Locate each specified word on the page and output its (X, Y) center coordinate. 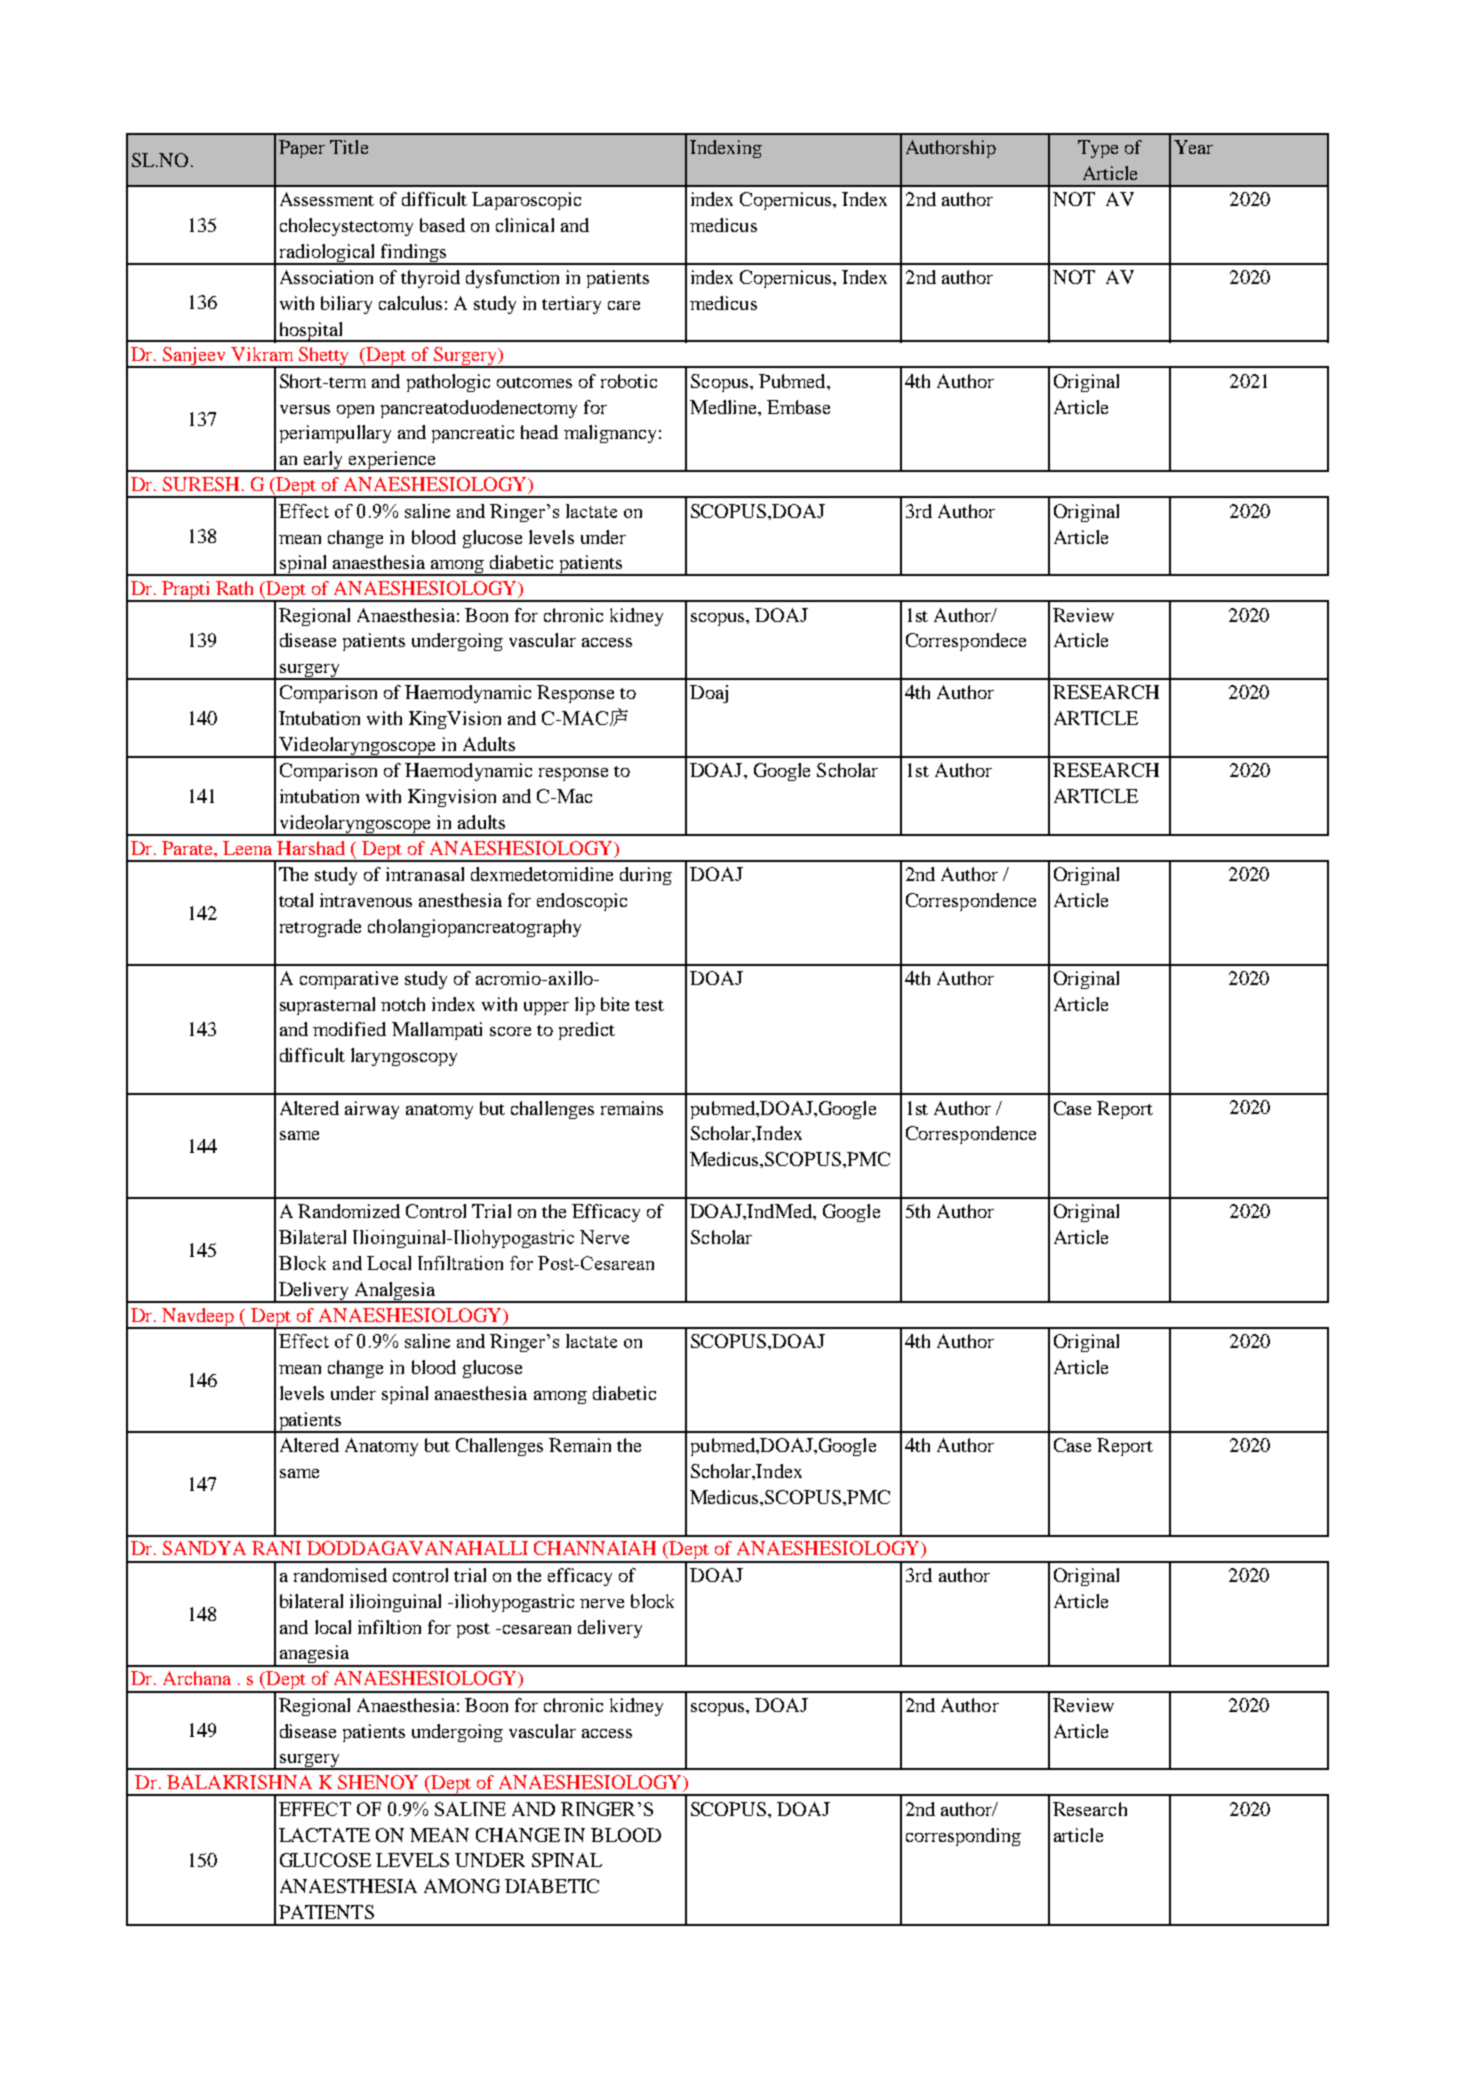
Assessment (327, 199)
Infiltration (460, 1263)
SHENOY (378, 1782)
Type (1098, 149)
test (649, 1005)
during (646, 876)
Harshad (311, 848)
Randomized (349, 1211)
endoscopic (582, 902)
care (624, 305)
